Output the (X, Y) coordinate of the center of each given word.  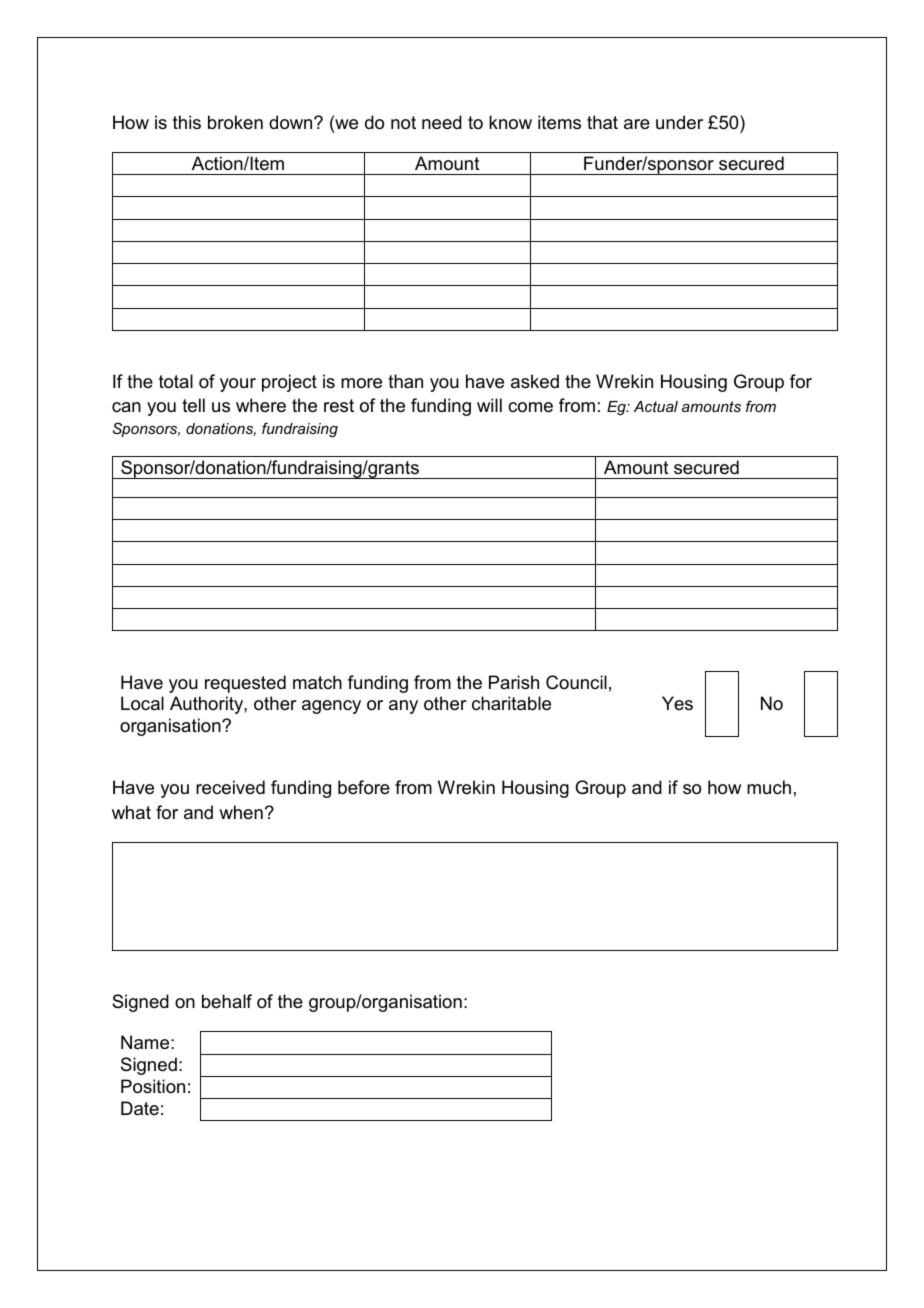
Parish (514, 682)
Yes (677, 703)
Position (153, 1086)
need (442, 122)
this (187, 122)
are (637, 124)
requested (245, 684)
